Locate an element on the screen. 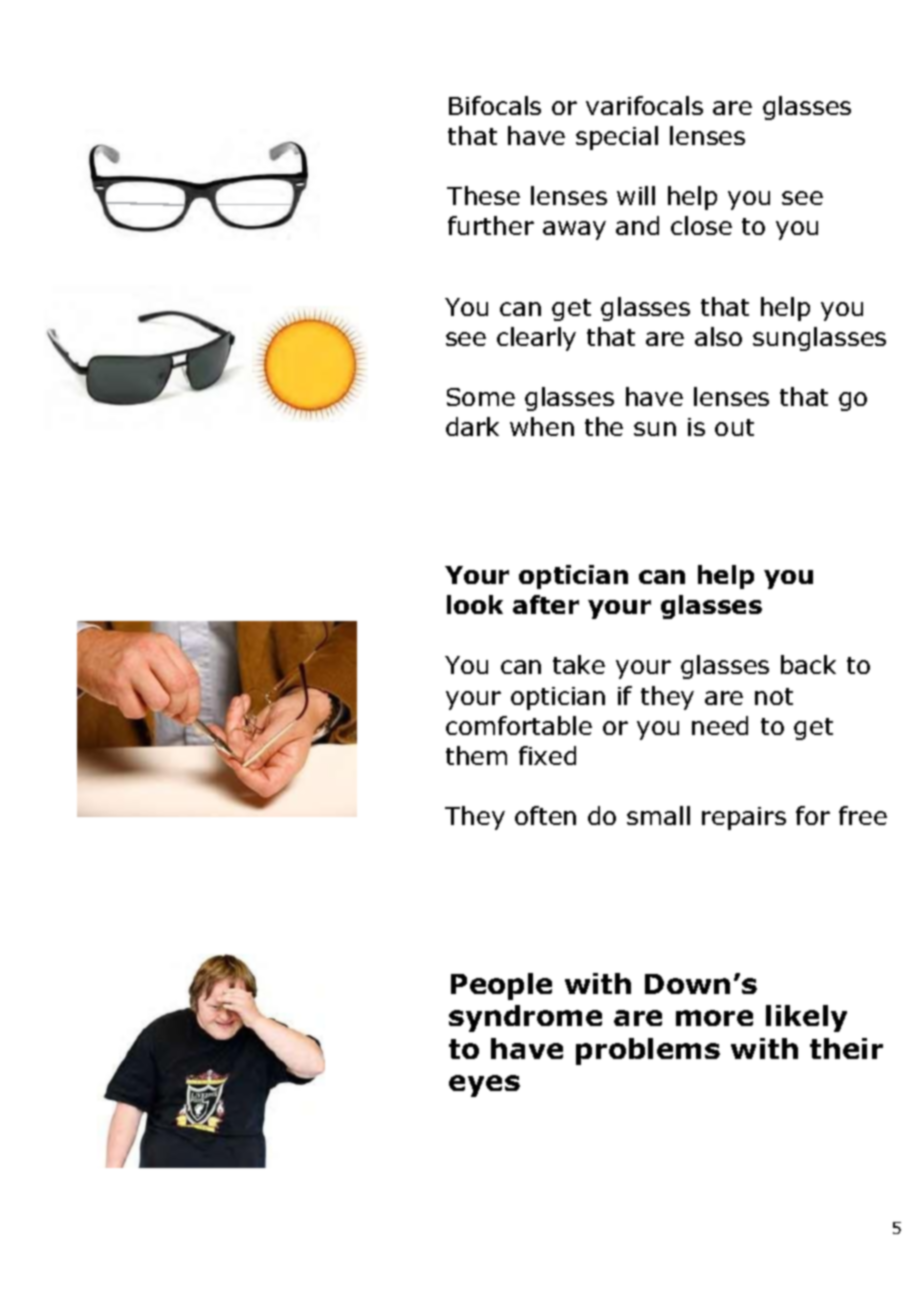 The height and width of the screenshot is (1308, 924). problems is located at coordinates (648, 1051).
